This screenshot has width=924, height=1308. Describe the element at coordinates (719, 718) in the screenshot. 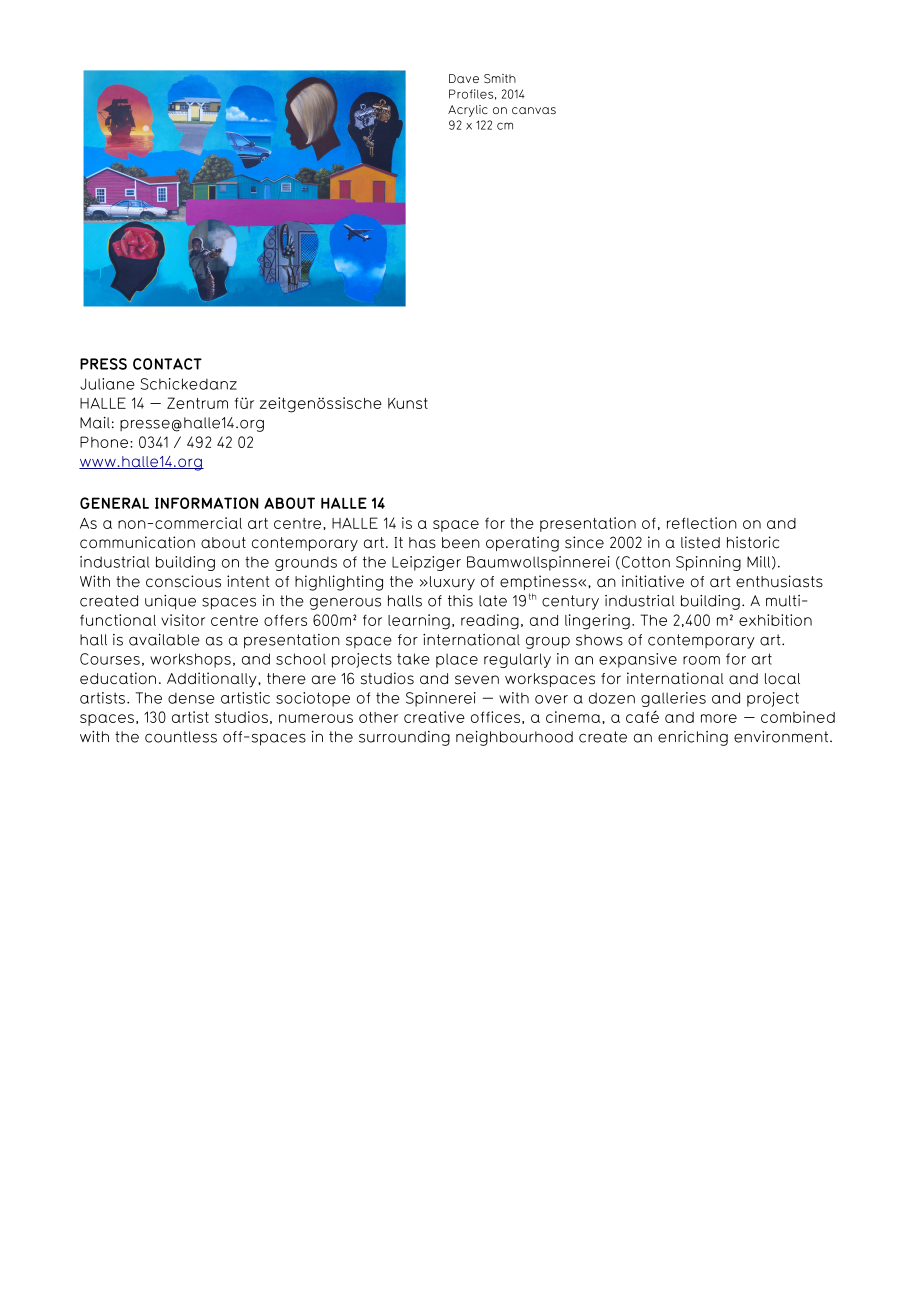

I see `more` at that location.
